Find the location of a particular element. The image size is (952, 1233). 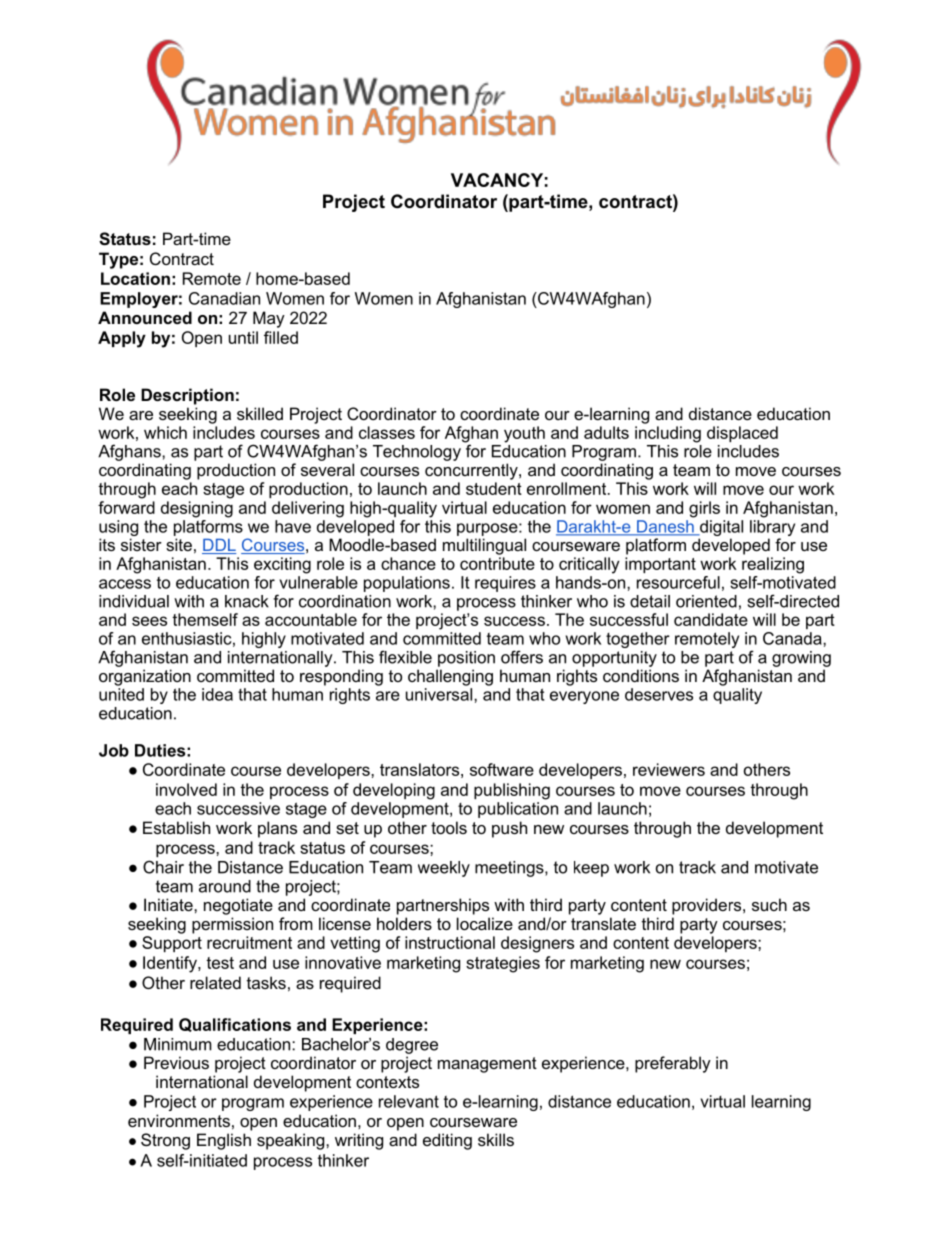

preferably is located at coordinates (673, 1064).
